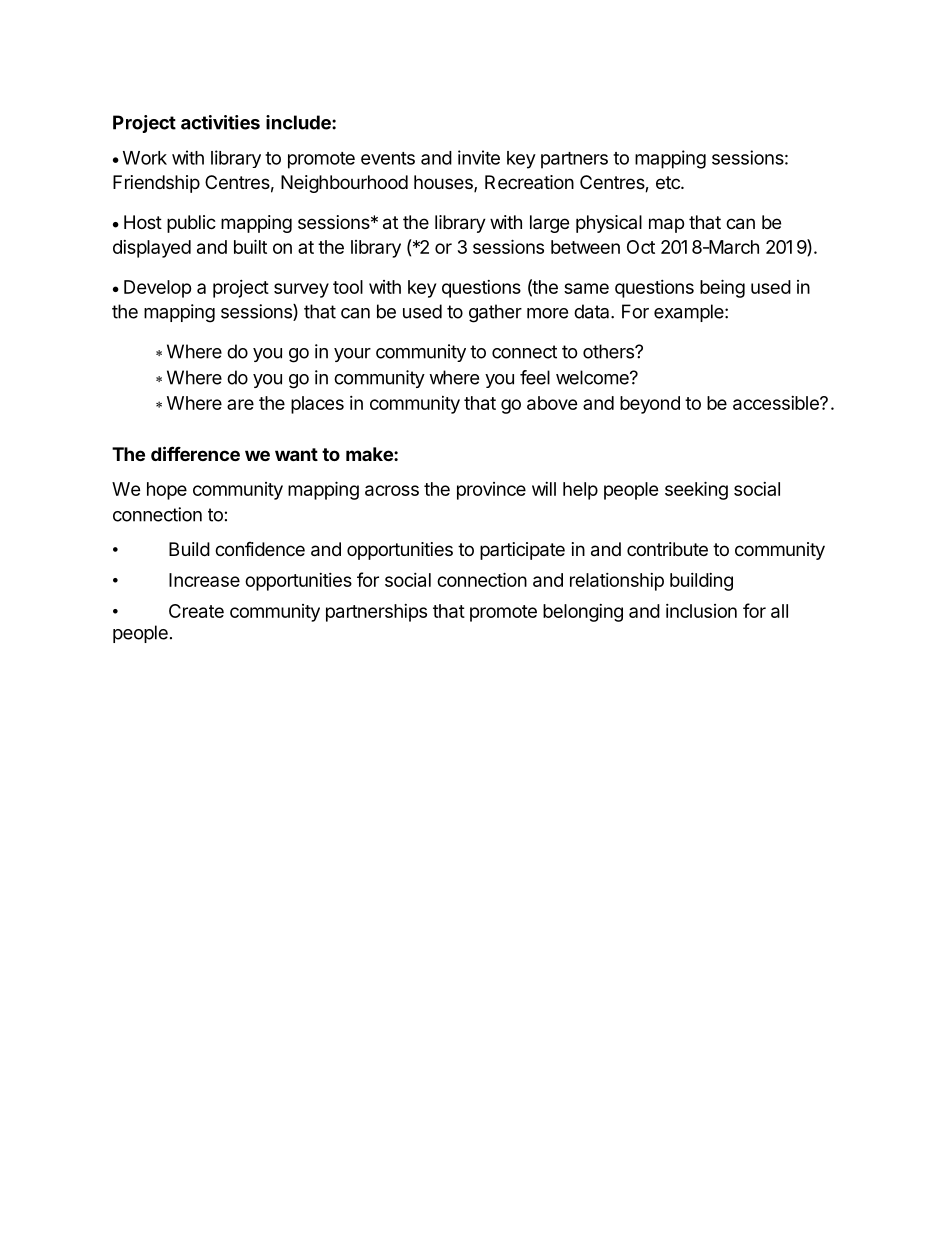  I want to click on hope, so click(167, 491).
